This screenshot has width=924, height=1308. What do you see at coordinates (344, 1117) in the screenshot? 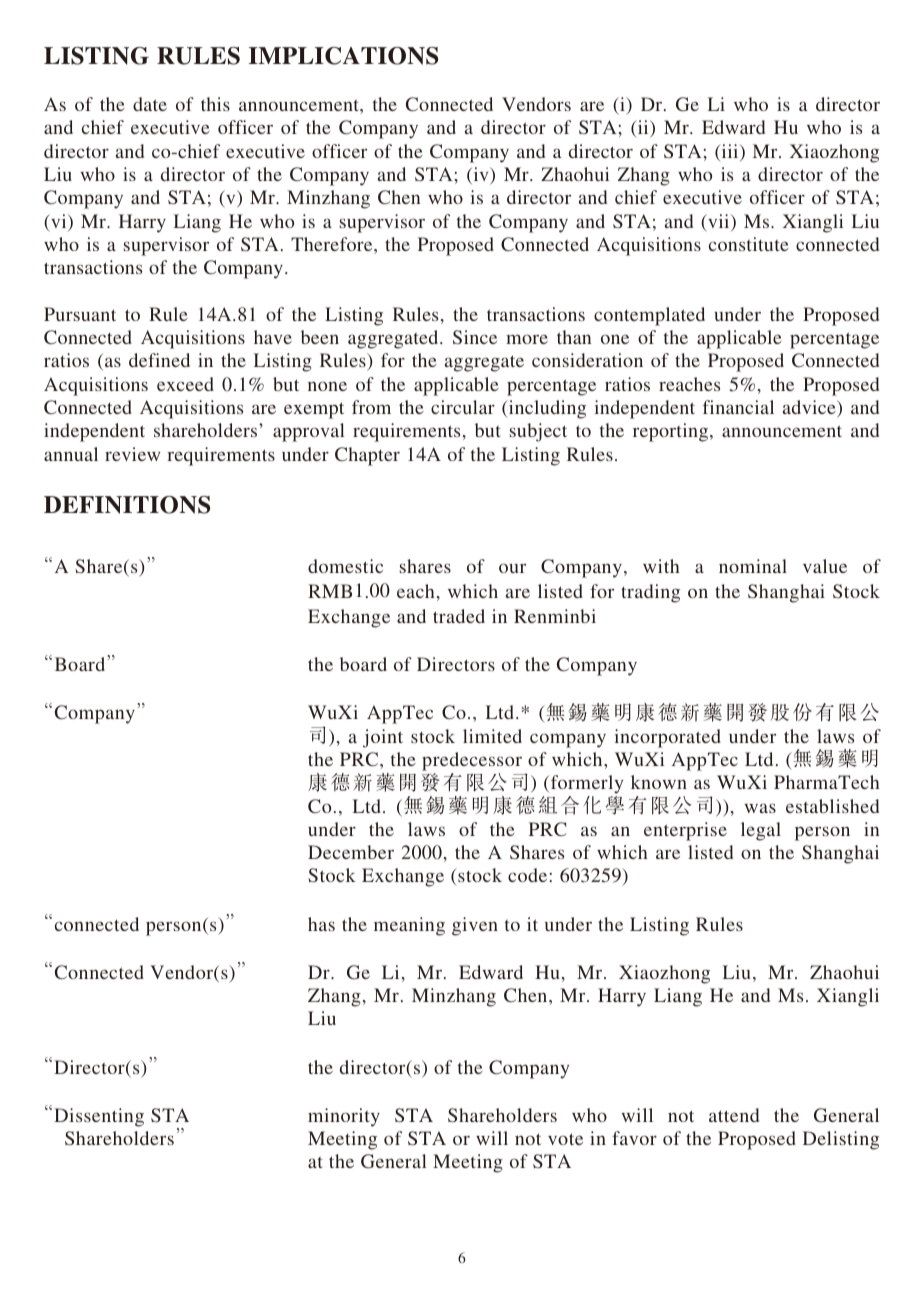
I see `minority` at bounding box center [344, 1117].
